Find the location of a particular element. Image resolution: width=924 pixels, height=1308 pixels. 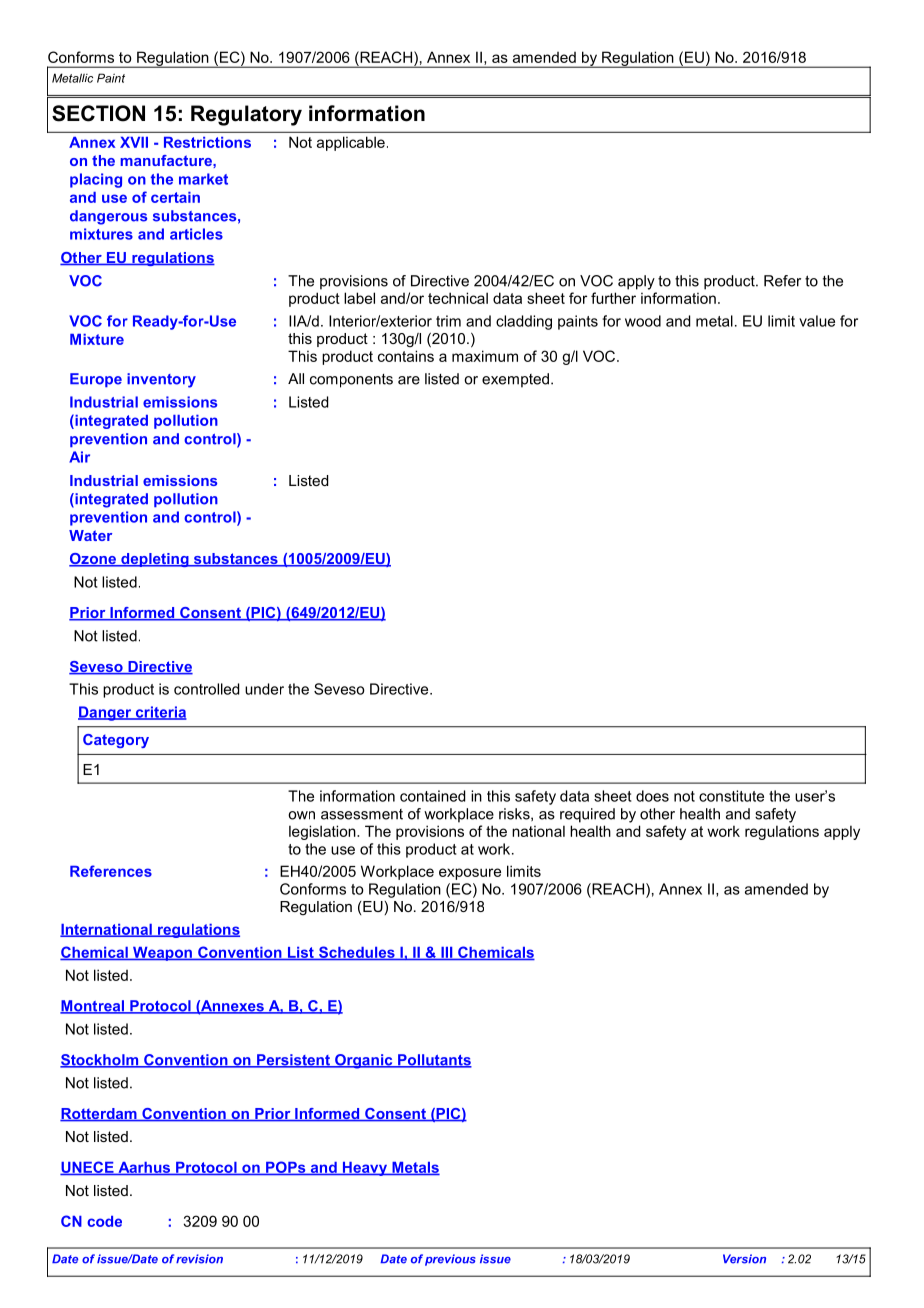

wood is located at coordinates (643, 321).
